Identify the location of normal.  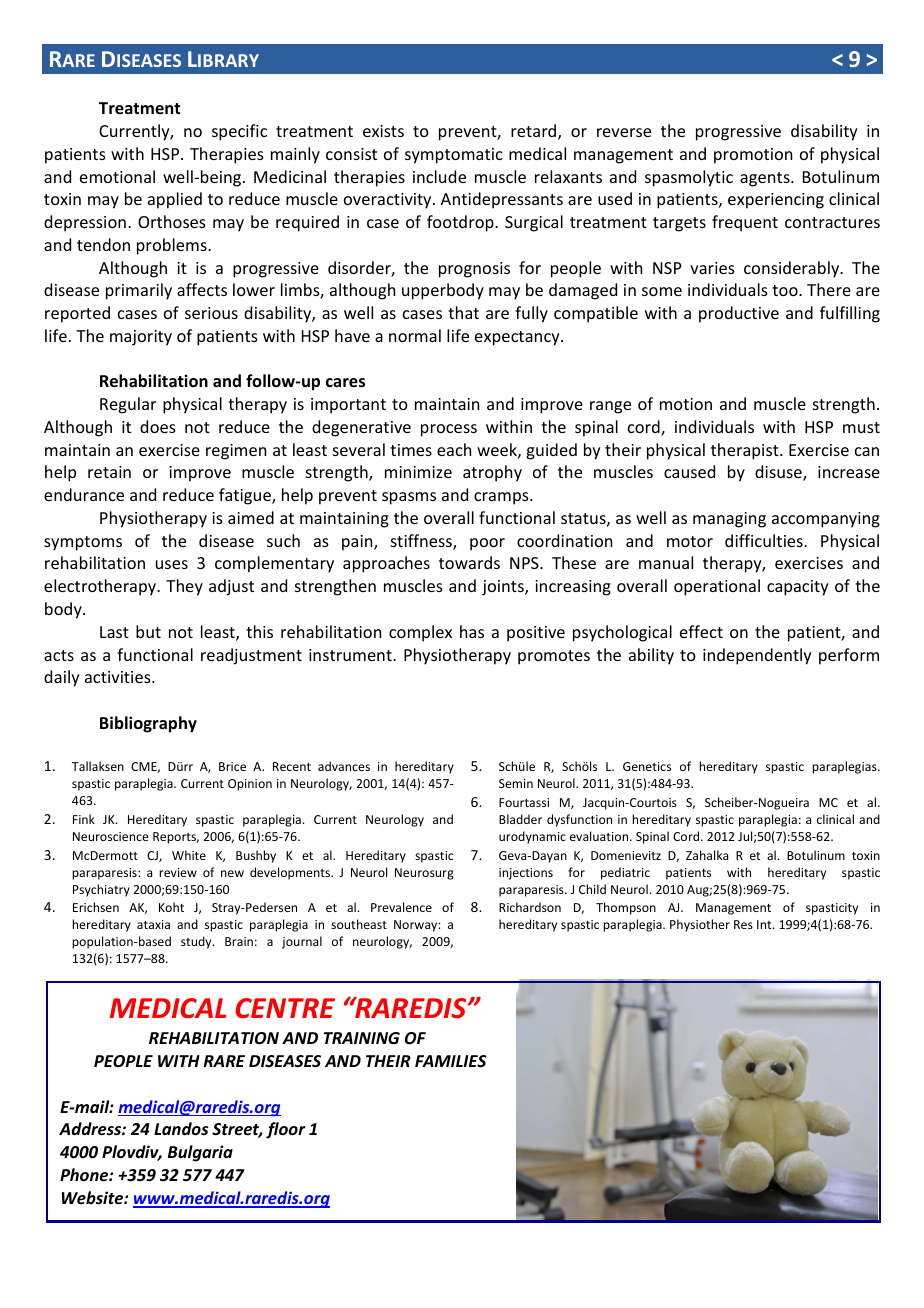
(415, 335).
